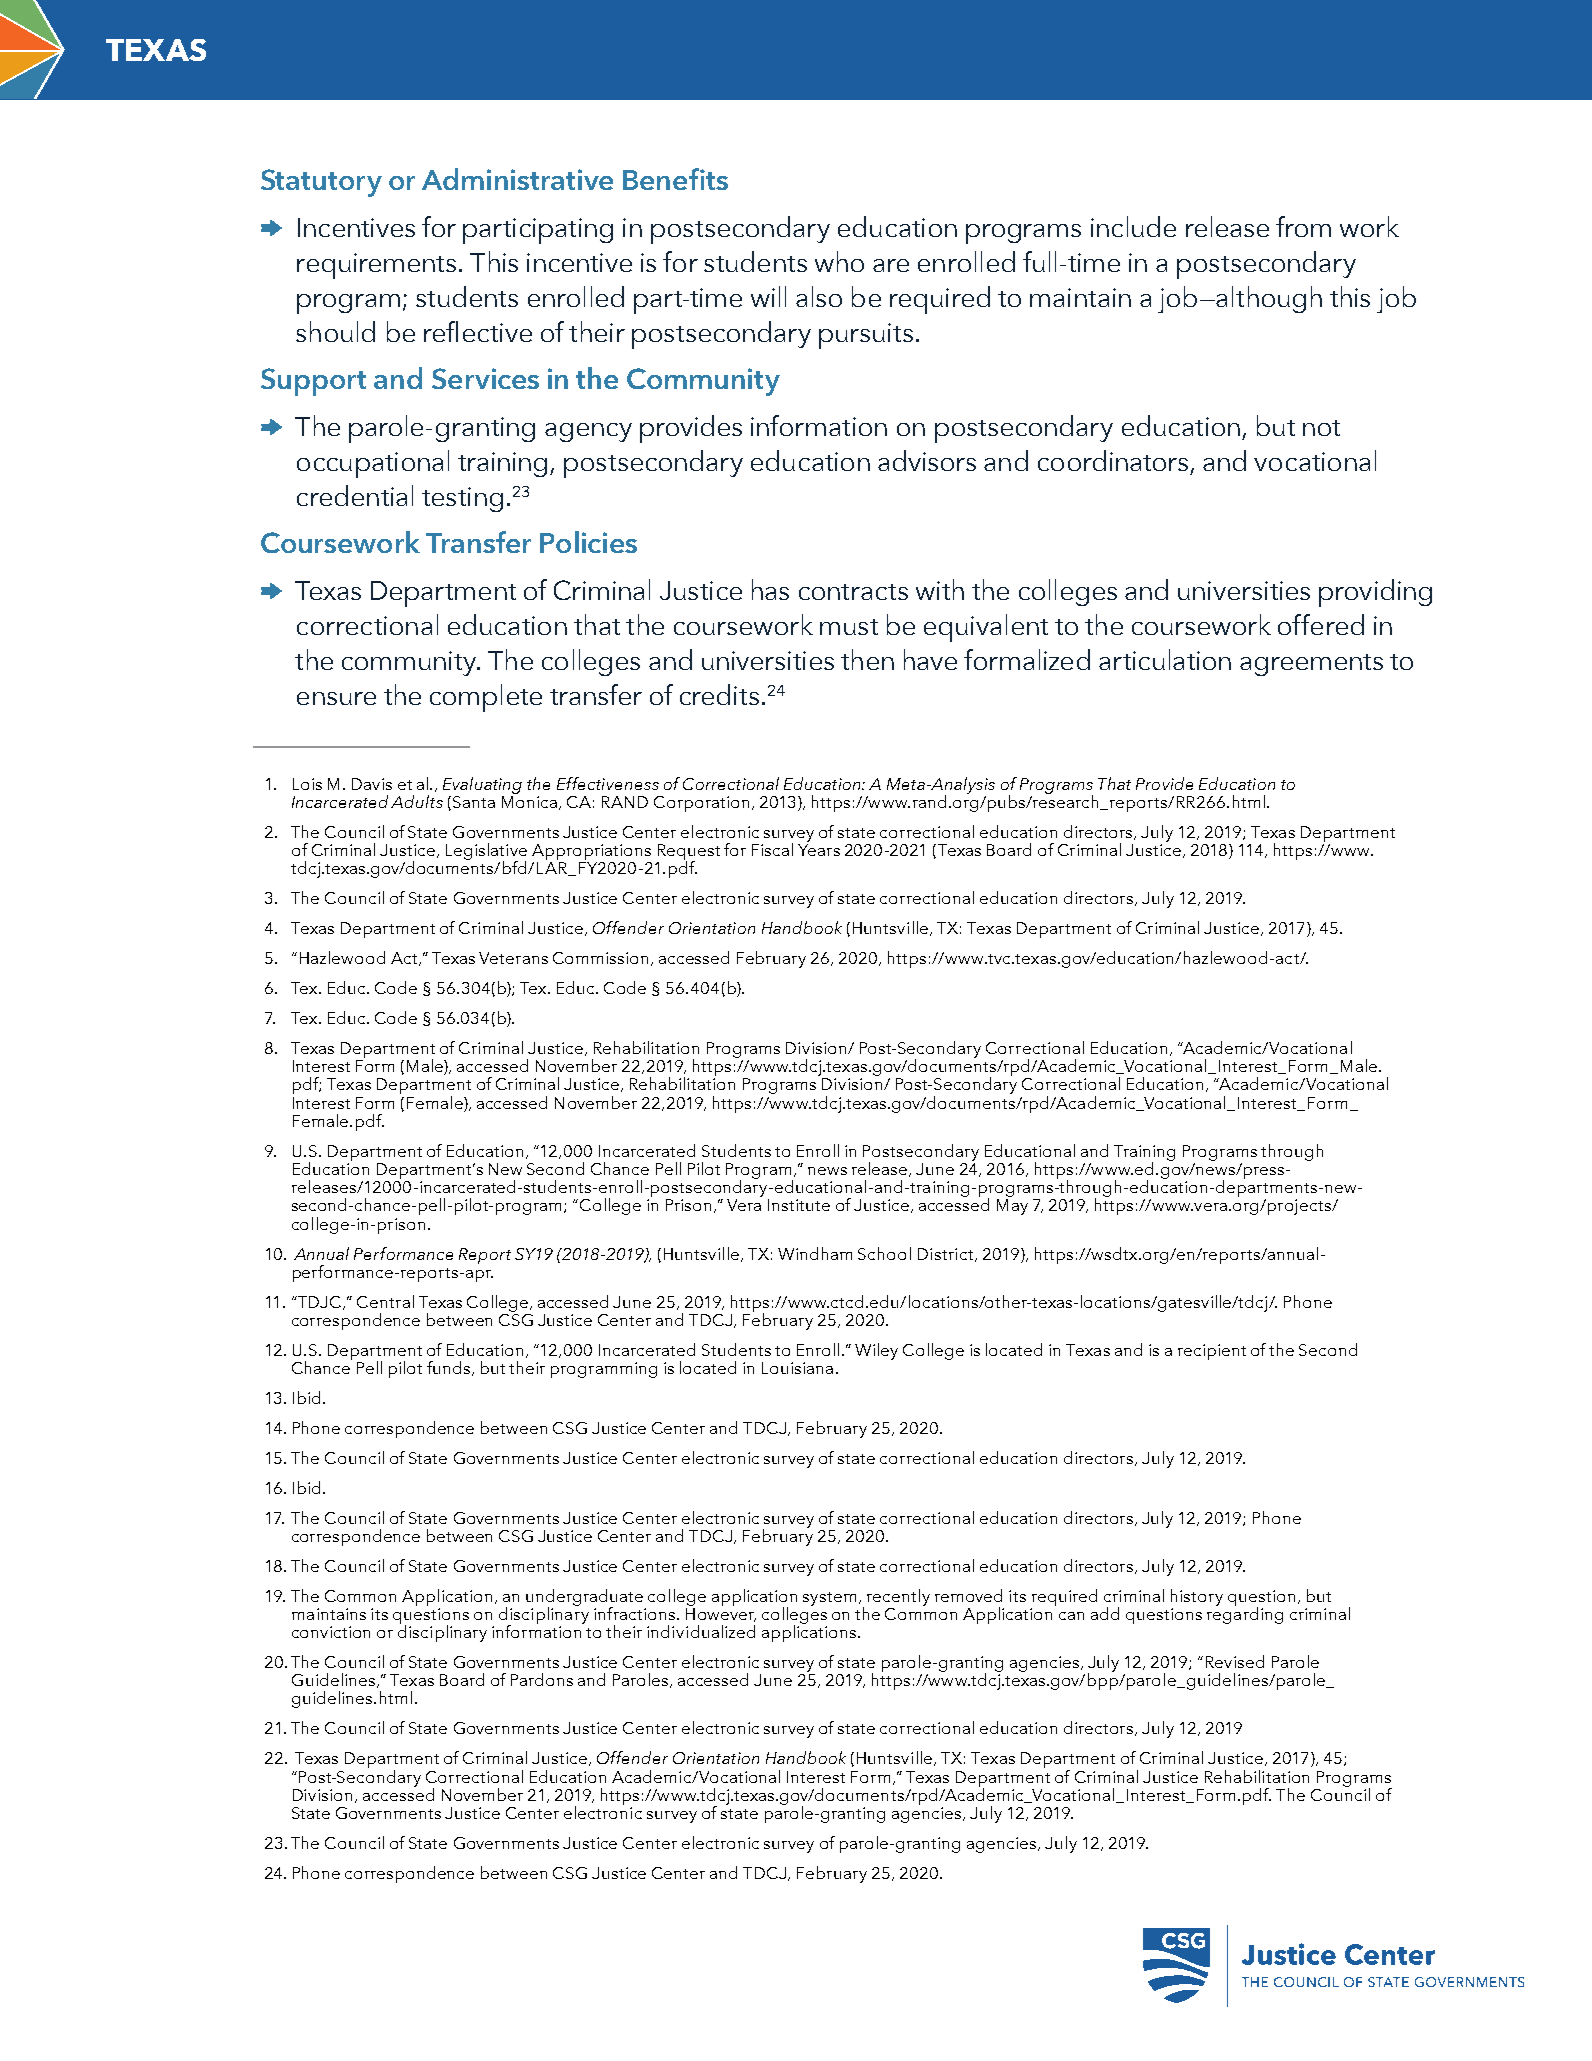 Image resolution: width=1592 pixels, height=2061 pixels. What do you see at coordinates (819, 850) in the page?
I see `Years` at bounding box center [819, 850].
